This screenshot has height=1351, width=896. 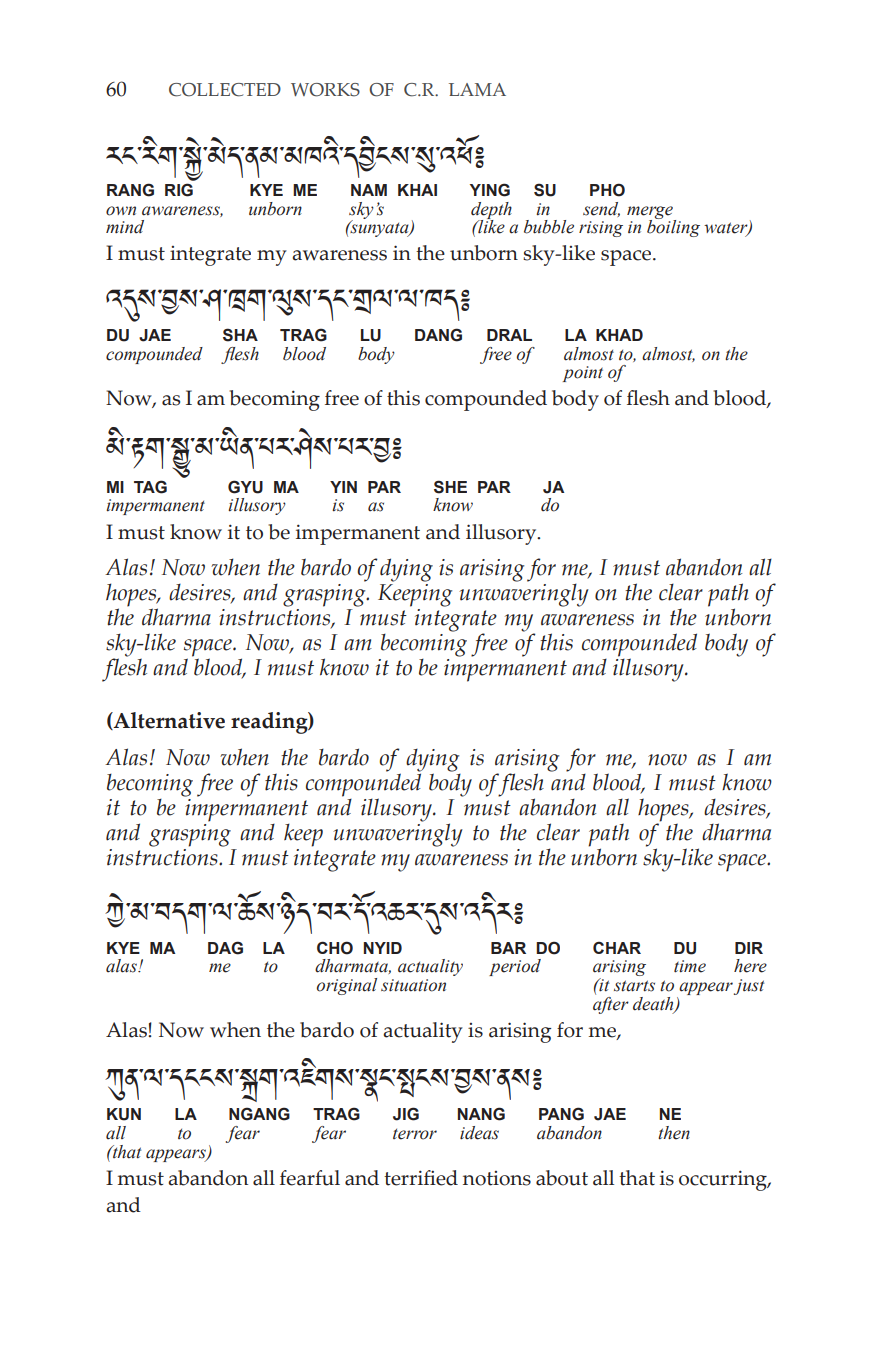 I want to click on COLLECTED, so click(x=225, y=90).
